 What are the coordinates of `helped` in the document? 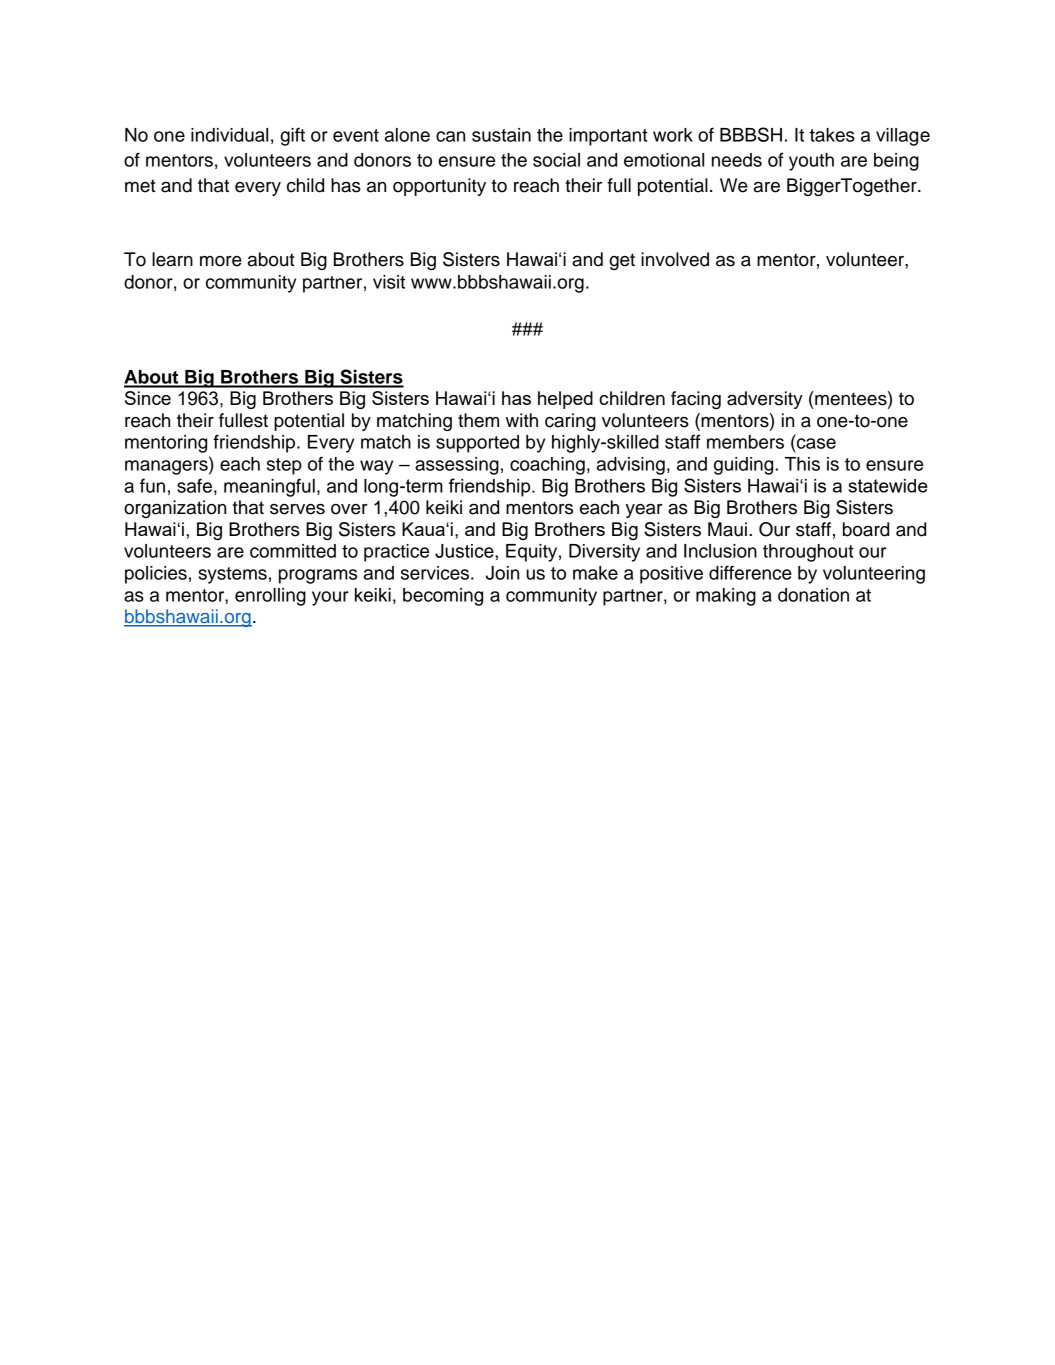 It's located at (565, 400).
